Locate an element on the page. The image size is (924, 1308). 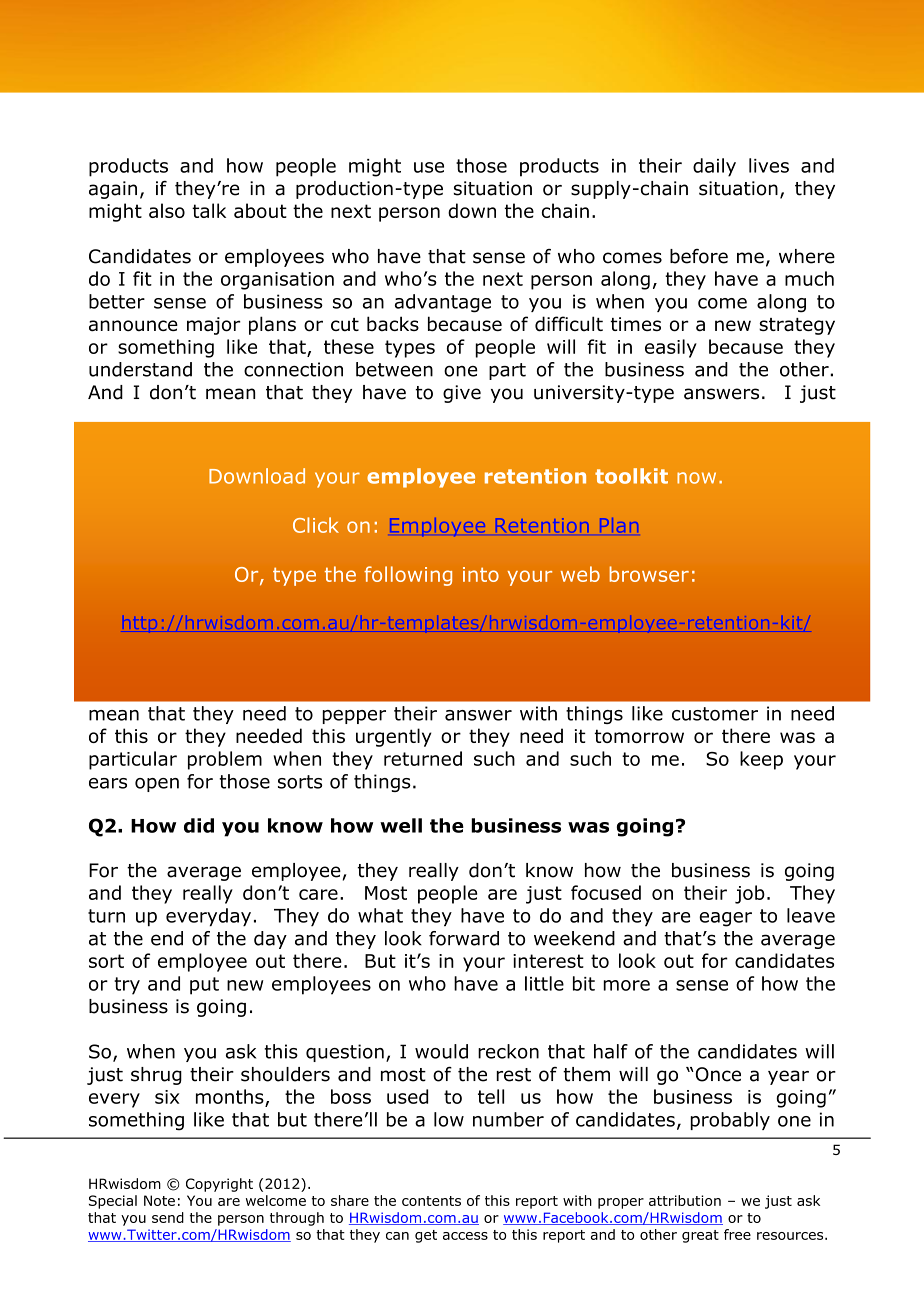
urgently is located at coordinates (394, 737).
